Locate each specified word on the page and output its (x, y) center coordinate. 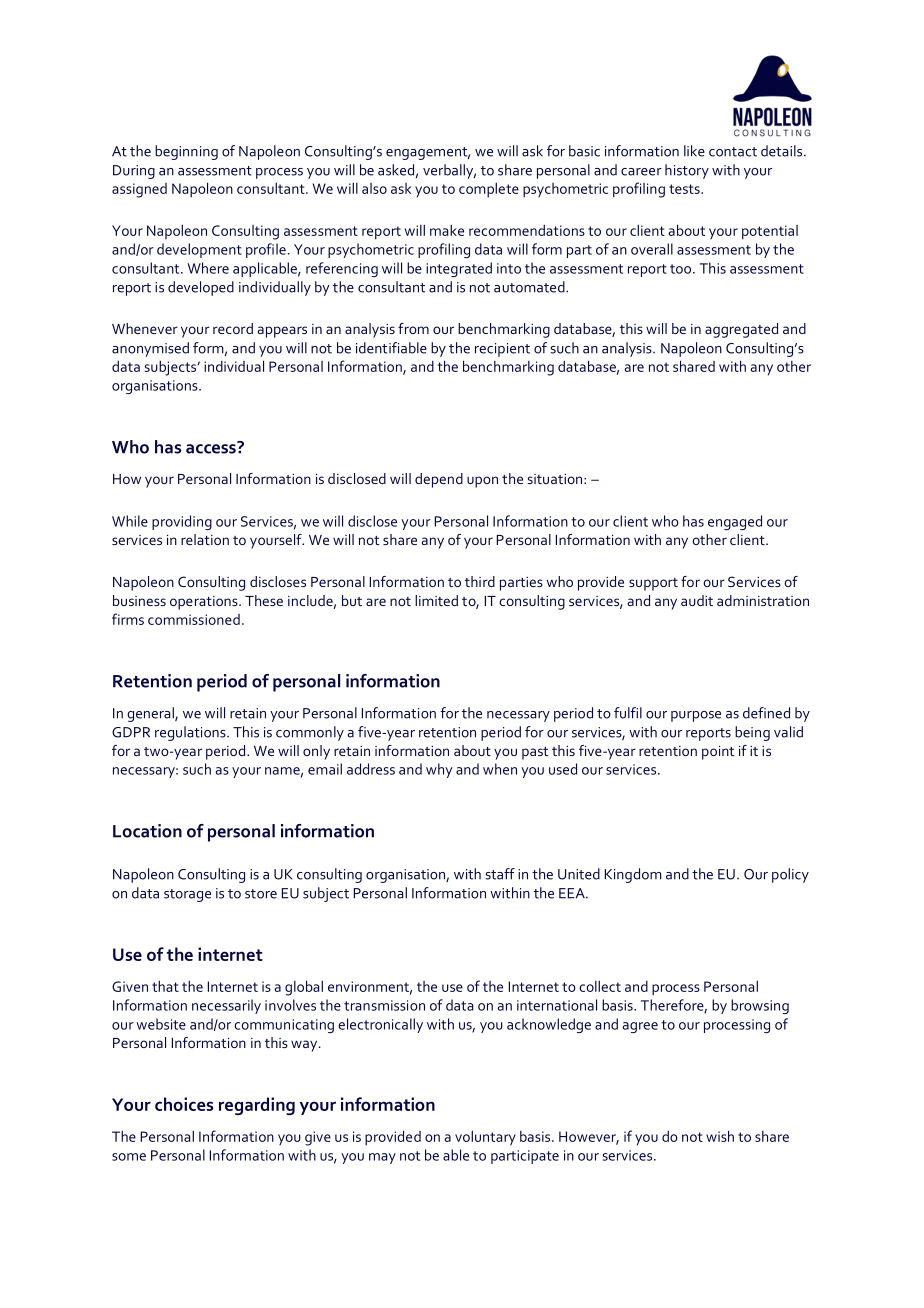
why (439, 770)
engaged (735, 522)
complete (489, 190)
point (718, 753)
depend (439, 480)
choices (184, 1104)
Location (147, 831)
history (687, 171)
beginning (186, 152)
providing (182, 522)
